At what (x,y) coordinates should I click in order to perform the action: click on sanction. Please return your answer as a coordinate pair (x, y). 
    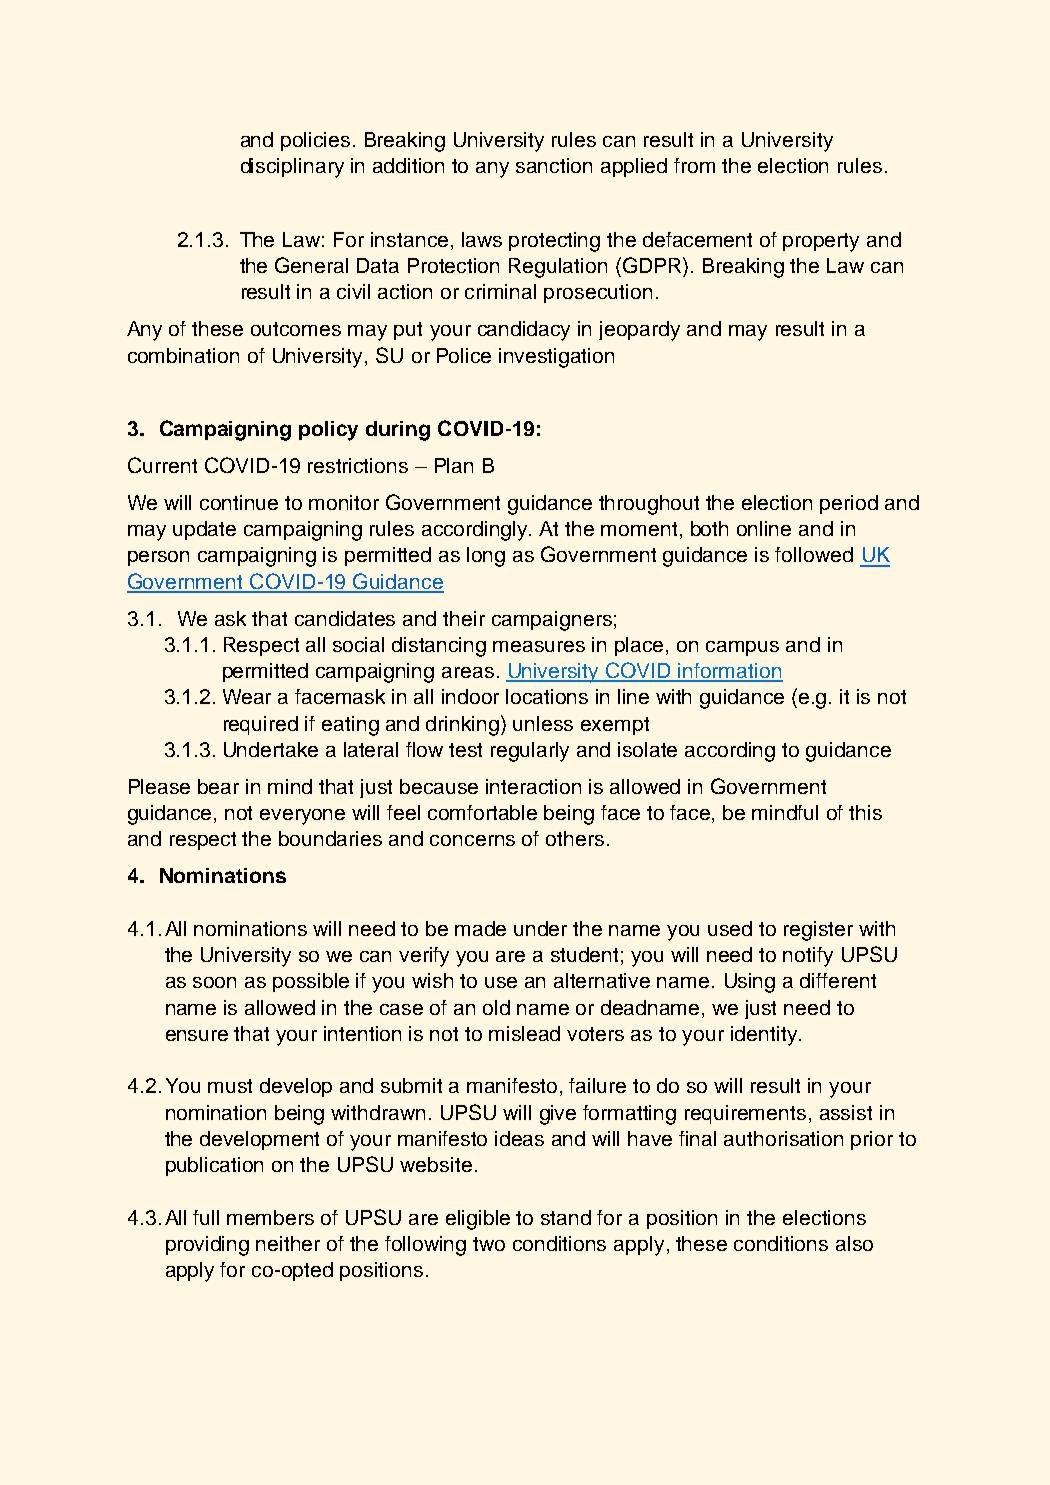
    Looking at the image, I should click on (554, 165).
